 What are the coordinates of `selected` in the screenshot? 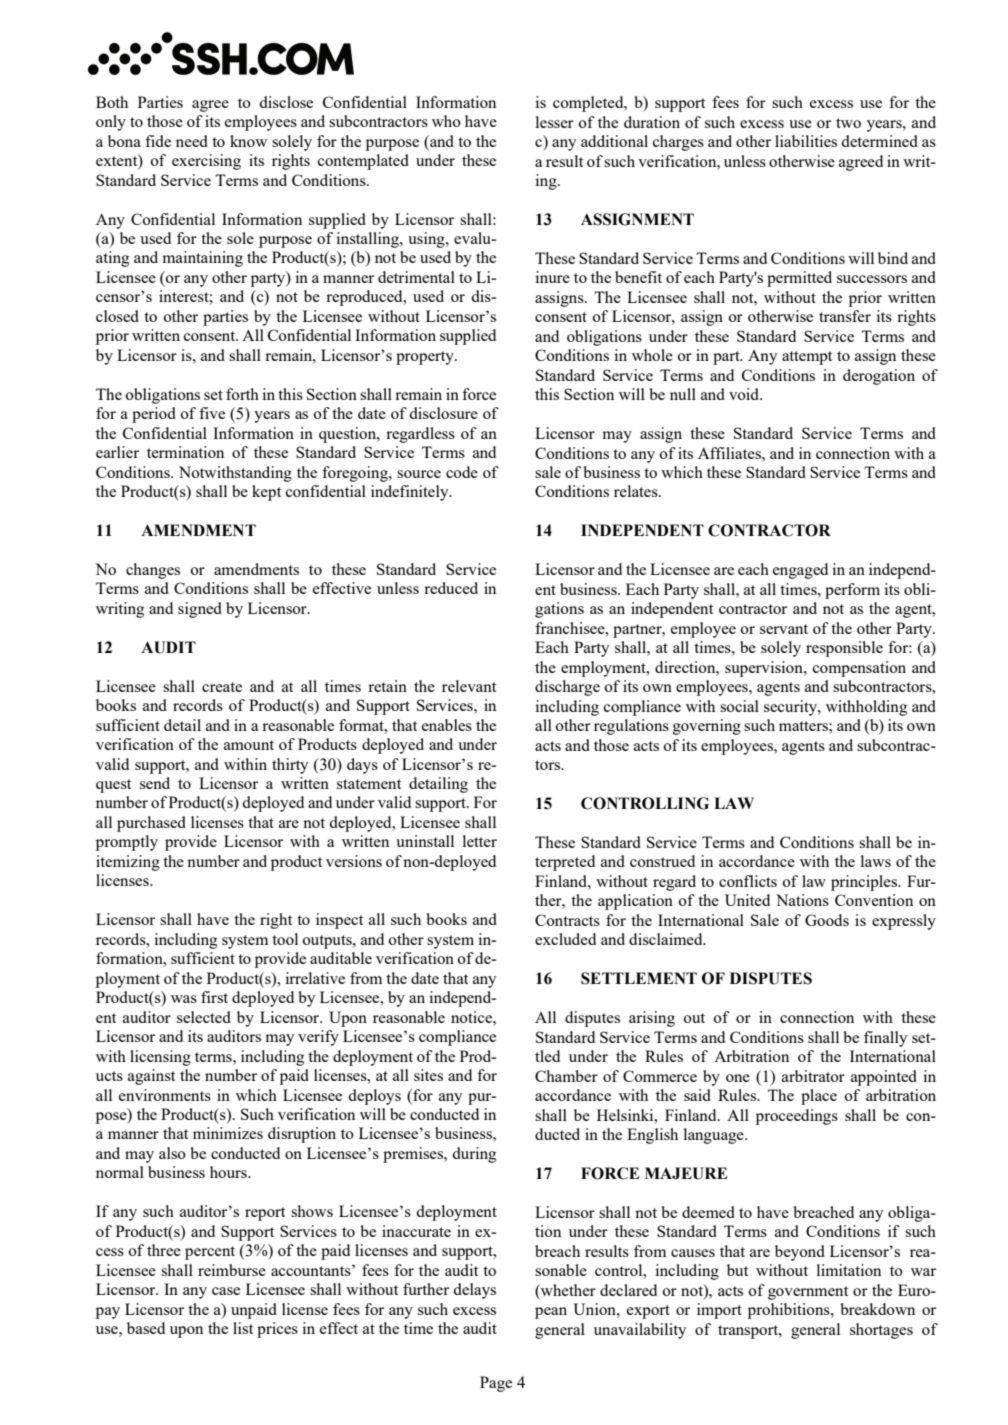 It's located at (204, 1017).
